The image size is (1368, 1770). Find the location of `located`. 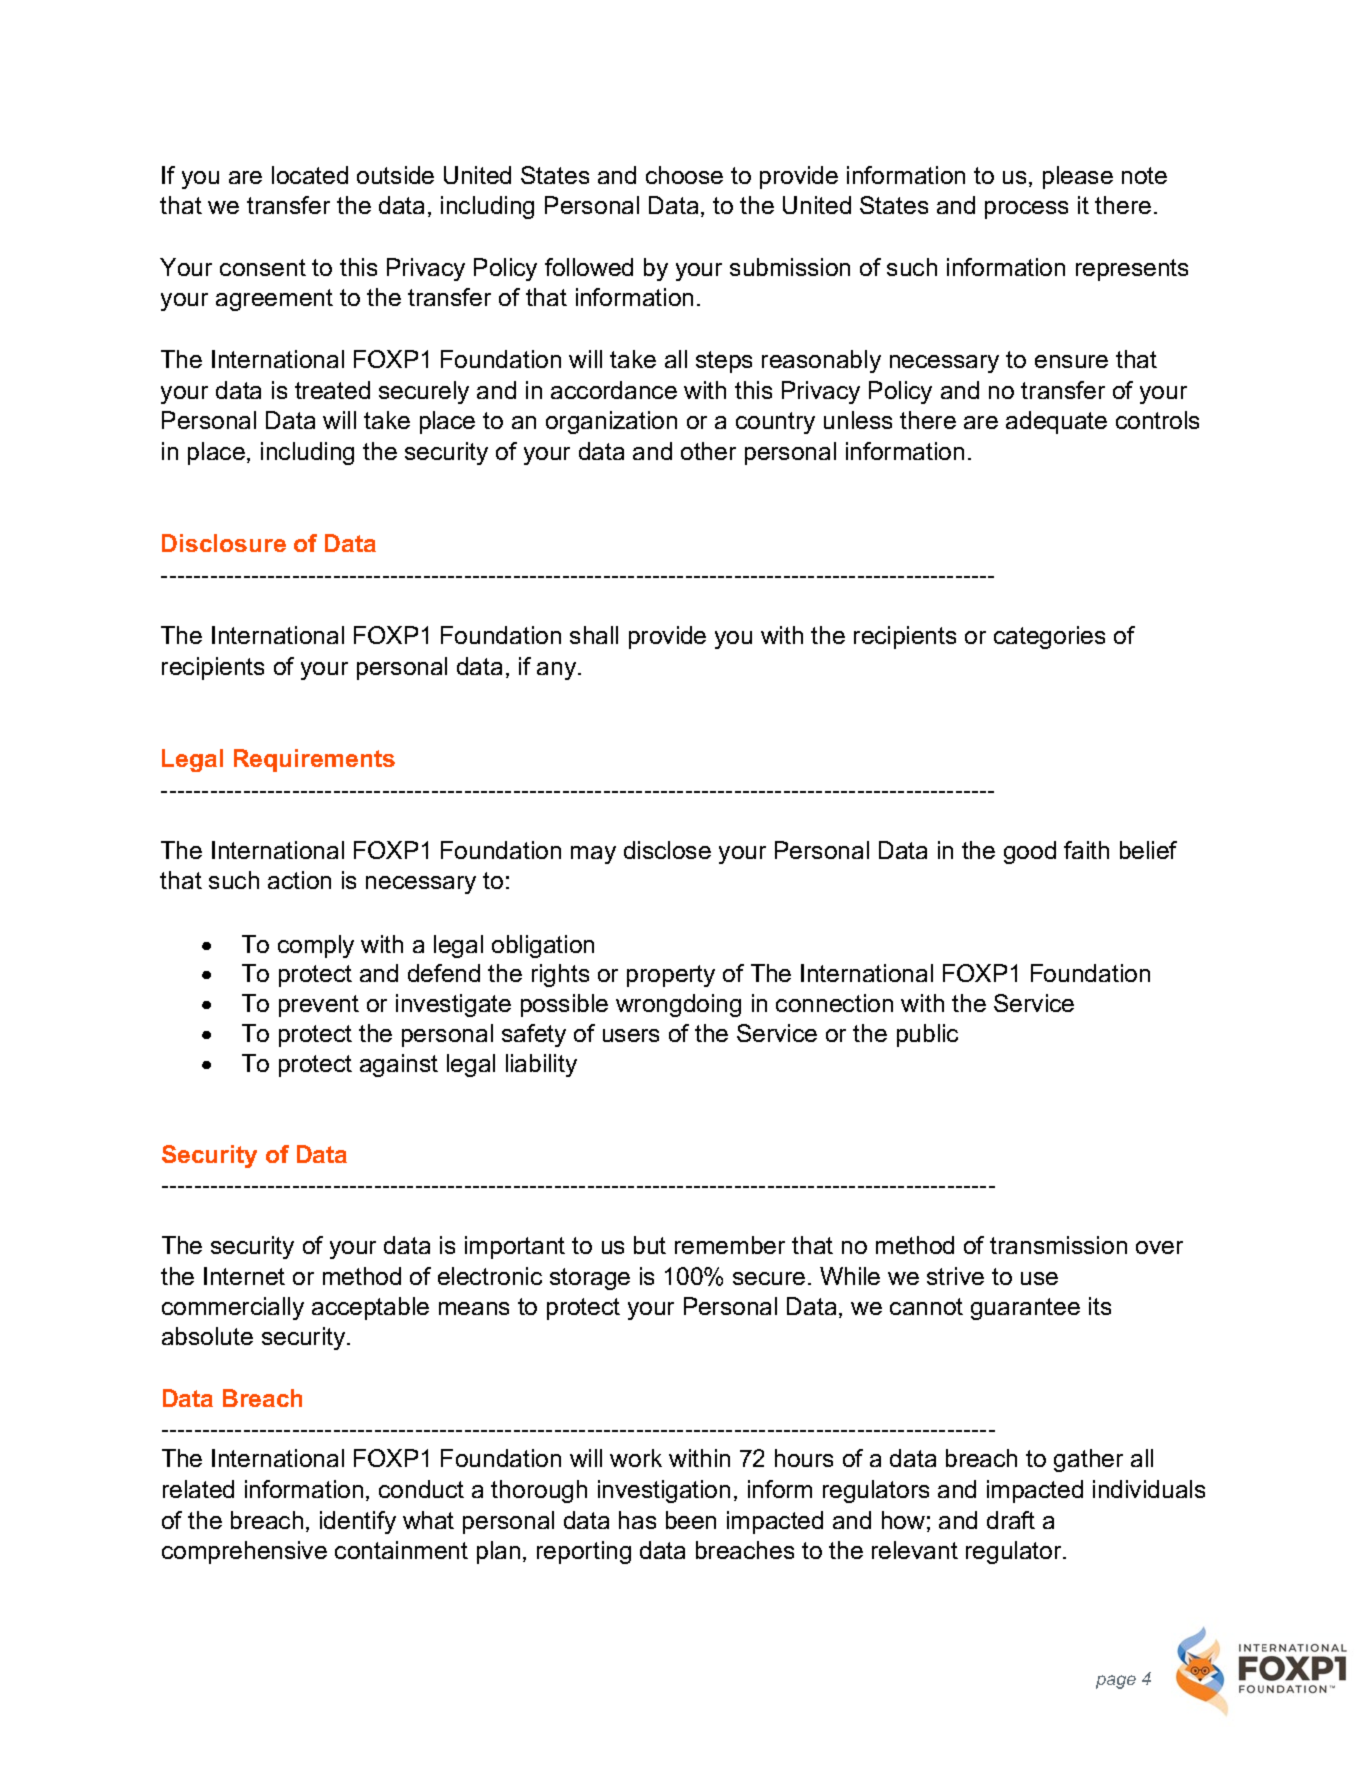

located is located at coordinates (310, 175).
